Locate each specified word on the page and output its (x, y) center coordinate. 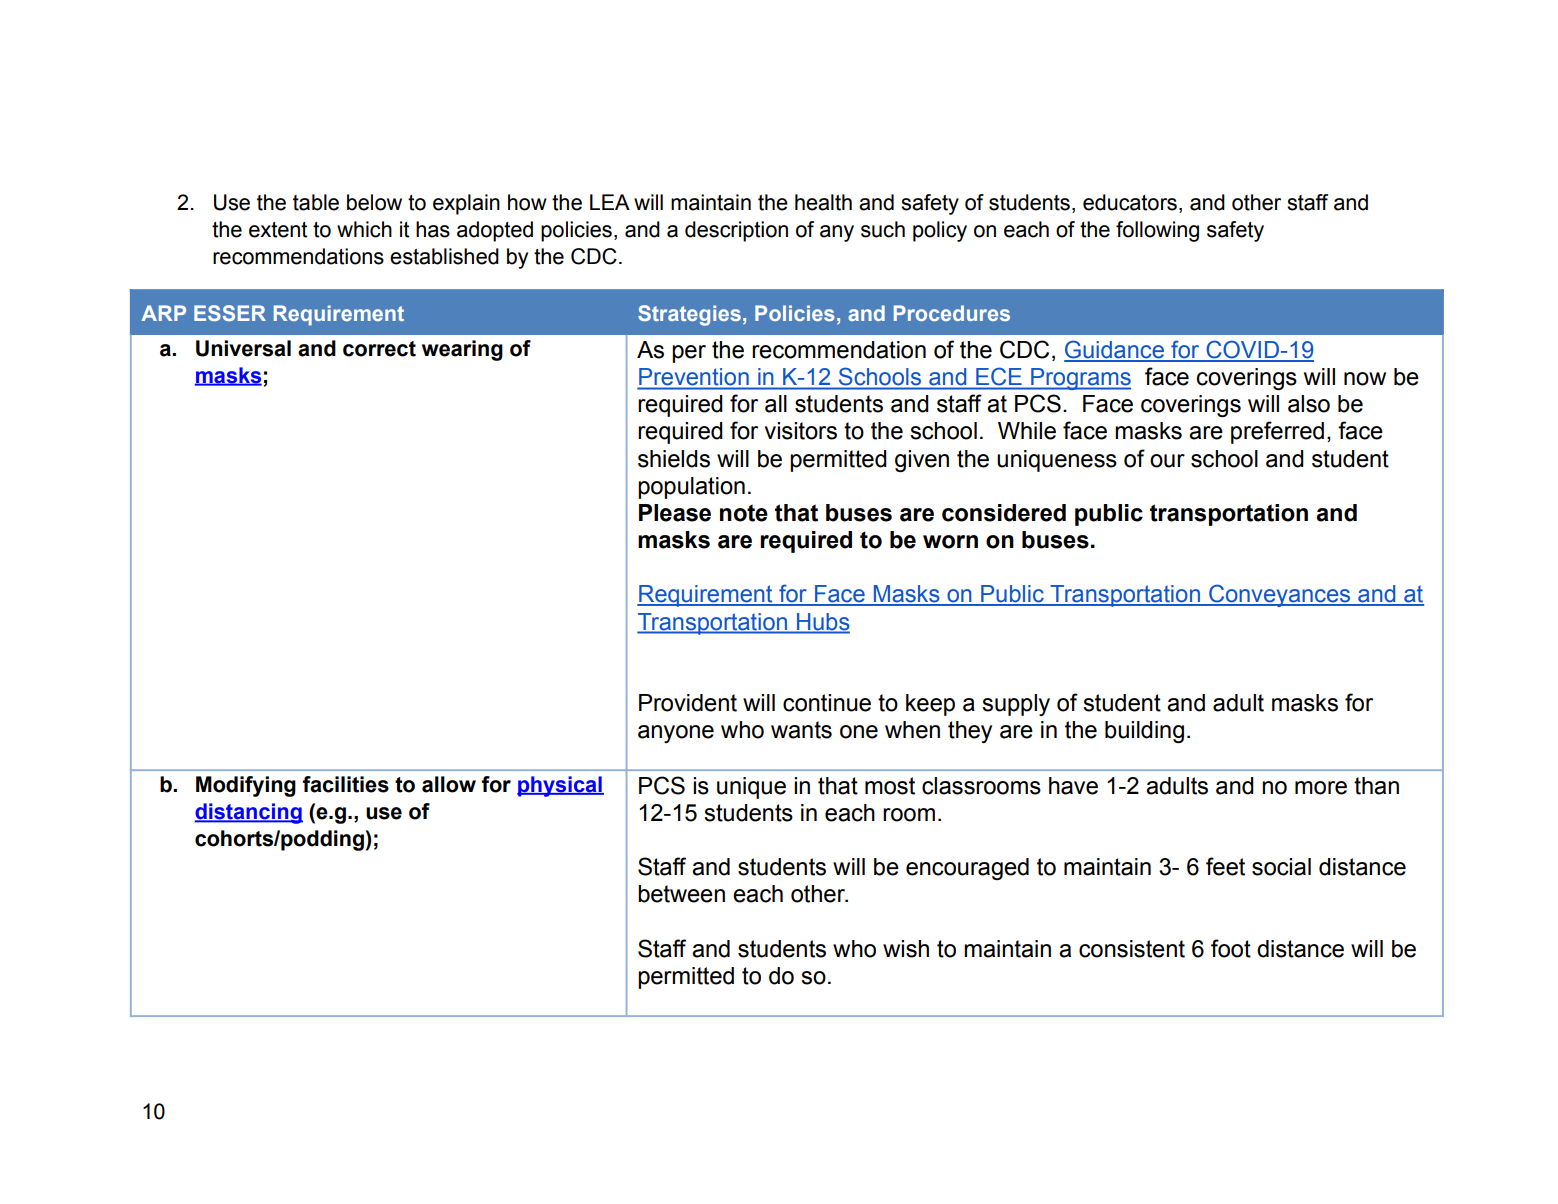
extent (278, 230)
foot (1231, 948)
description (736, 231)
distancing (249, 813)
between (681, 894)
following (1157, 231)
